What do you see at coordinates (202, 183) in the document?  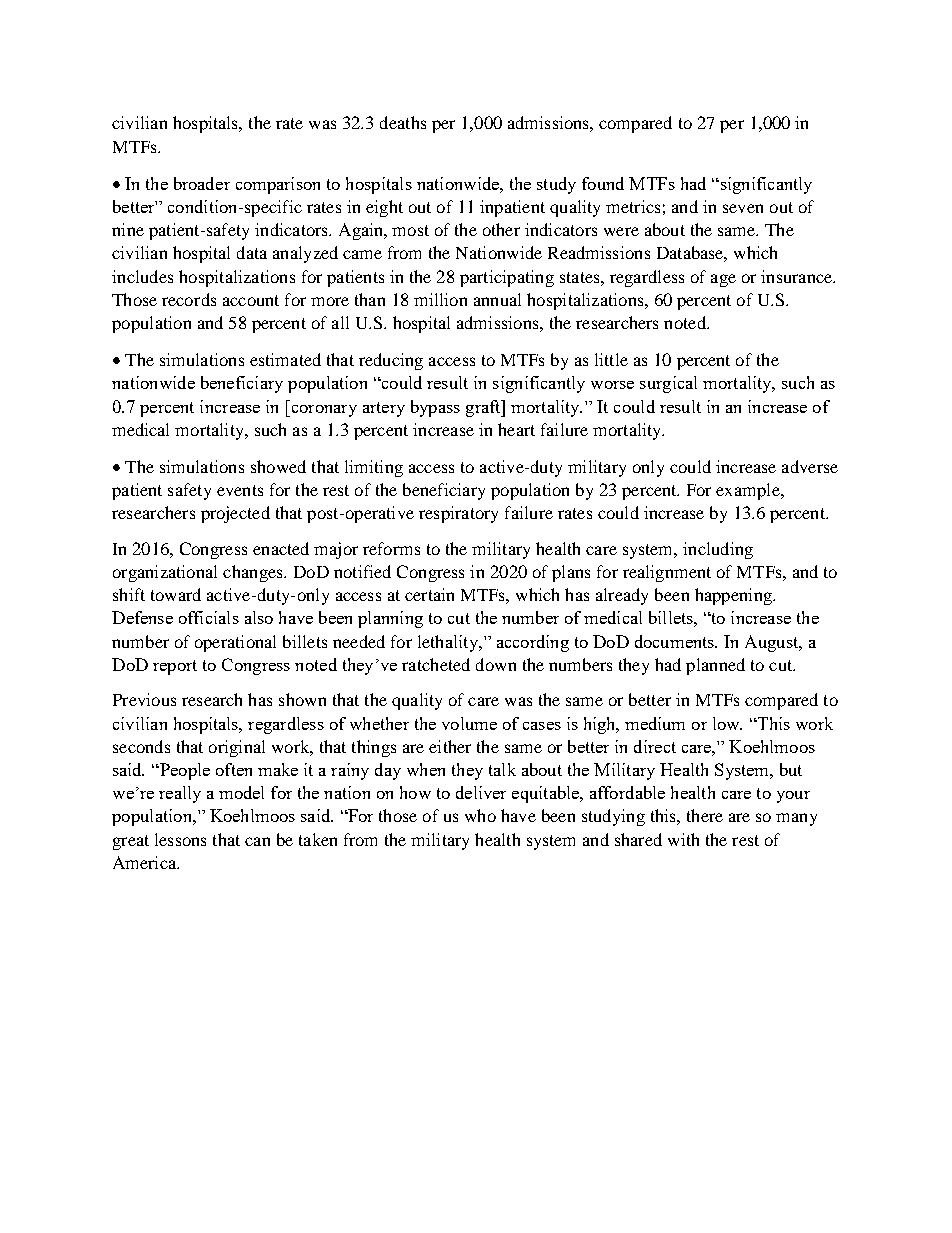 I see `broader` at bounding box center [202, 183].
